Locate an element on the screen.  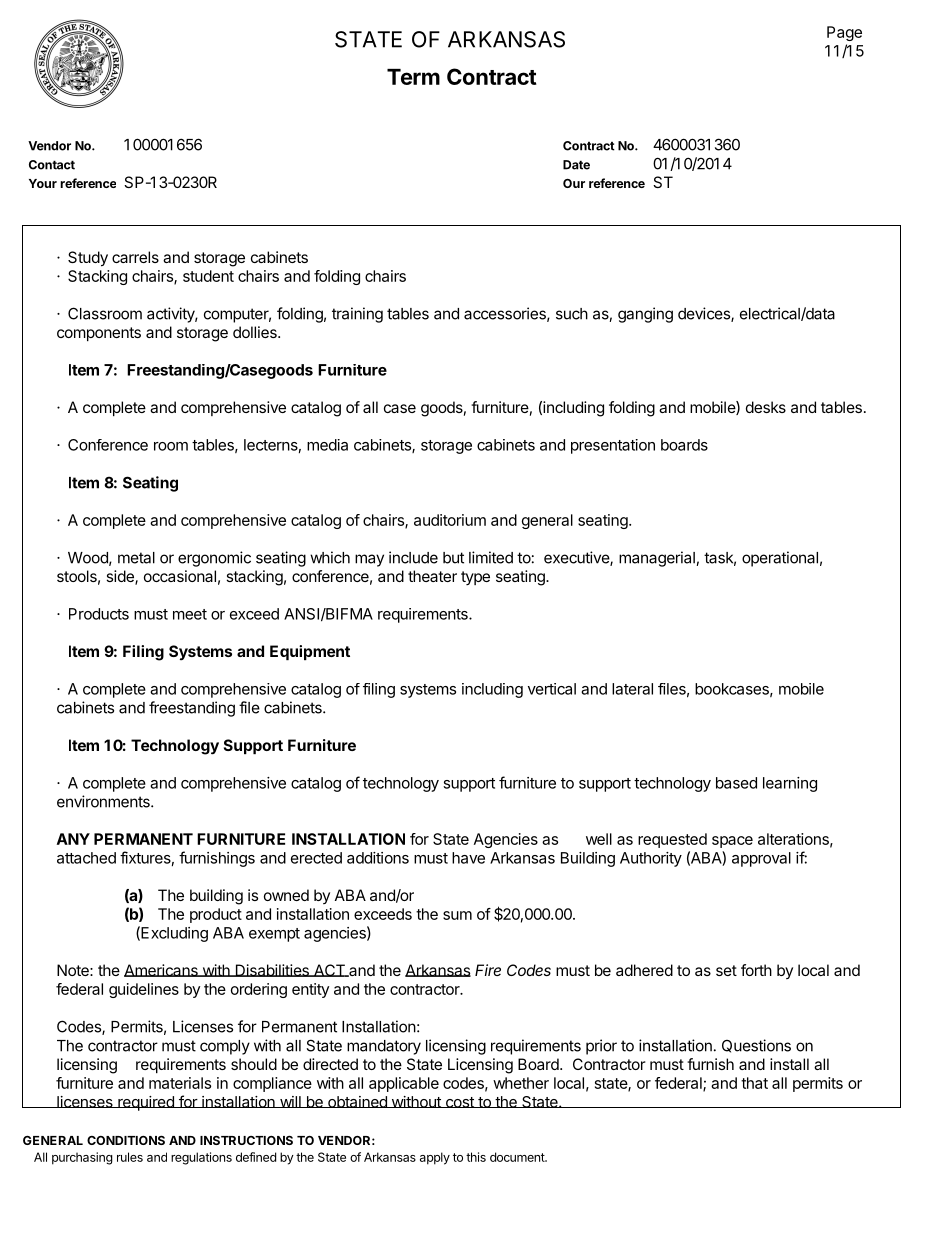
Contact is located at coordinates (52, 165).
